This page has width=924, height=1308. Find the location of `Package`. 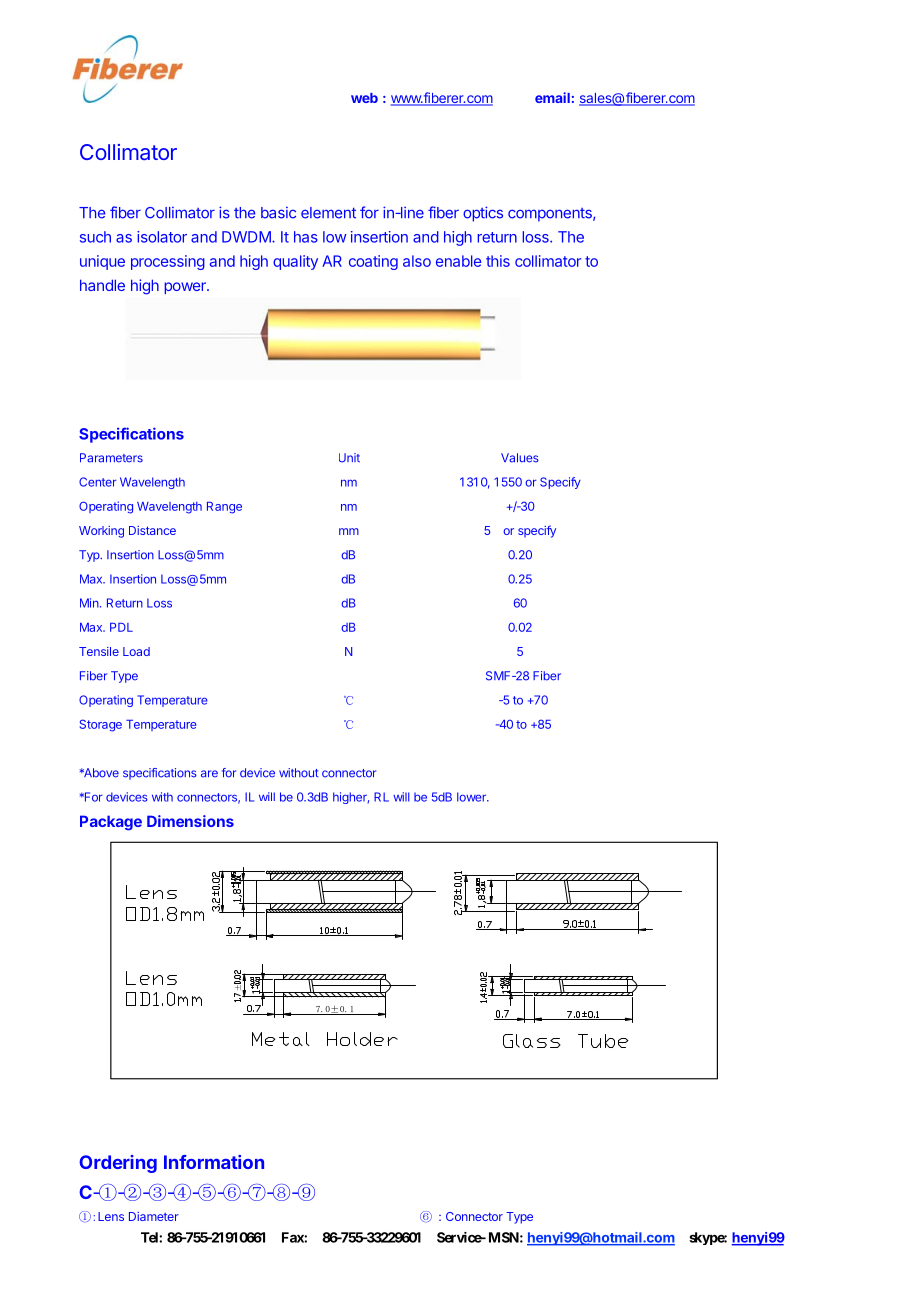

Package is located at coordinates (111, 823).
